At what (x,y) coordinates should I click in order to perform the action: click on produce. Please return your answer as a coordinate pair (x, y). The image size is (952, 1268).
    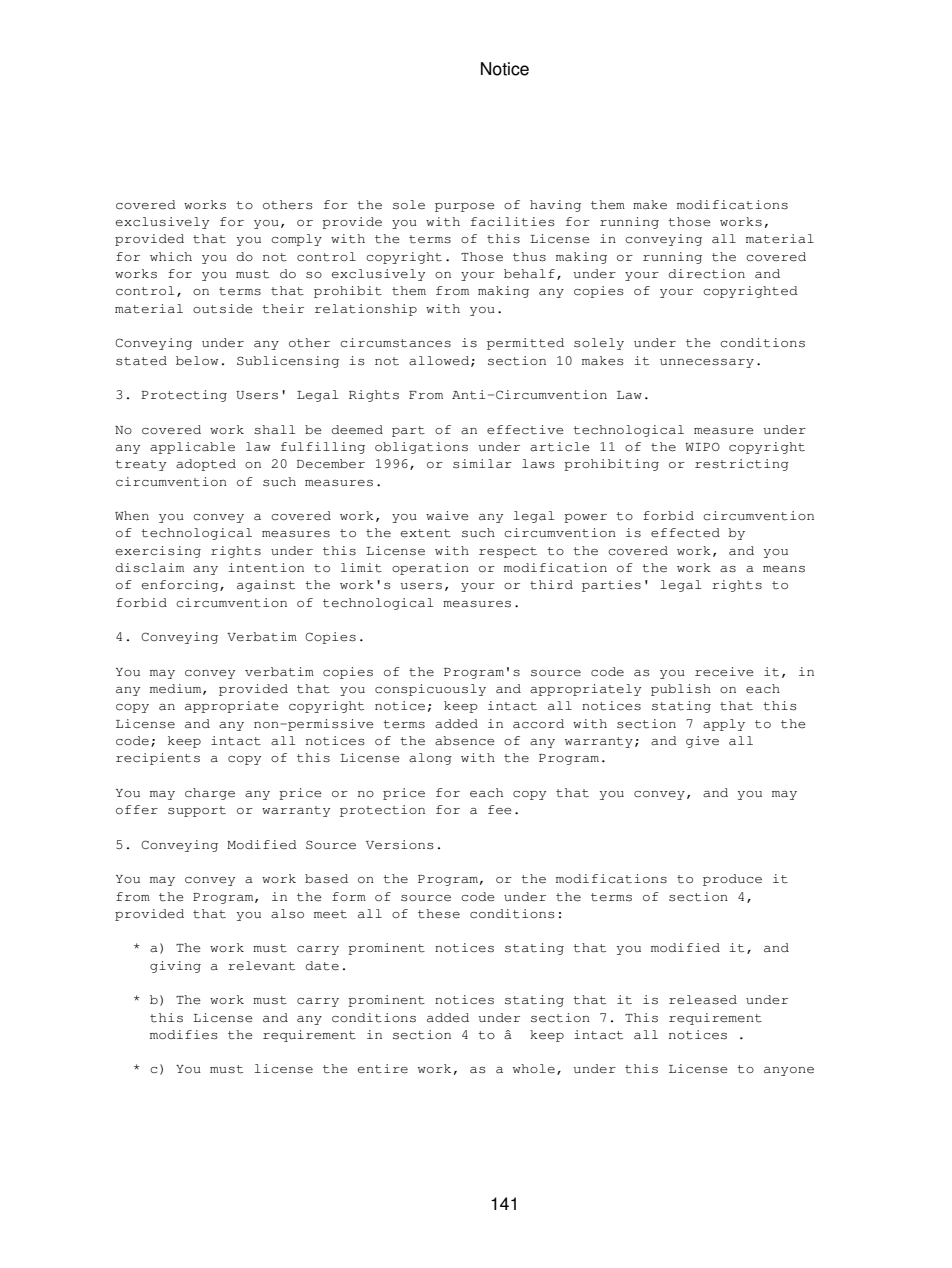
    Looking at the image, I should click on (732, 880).
